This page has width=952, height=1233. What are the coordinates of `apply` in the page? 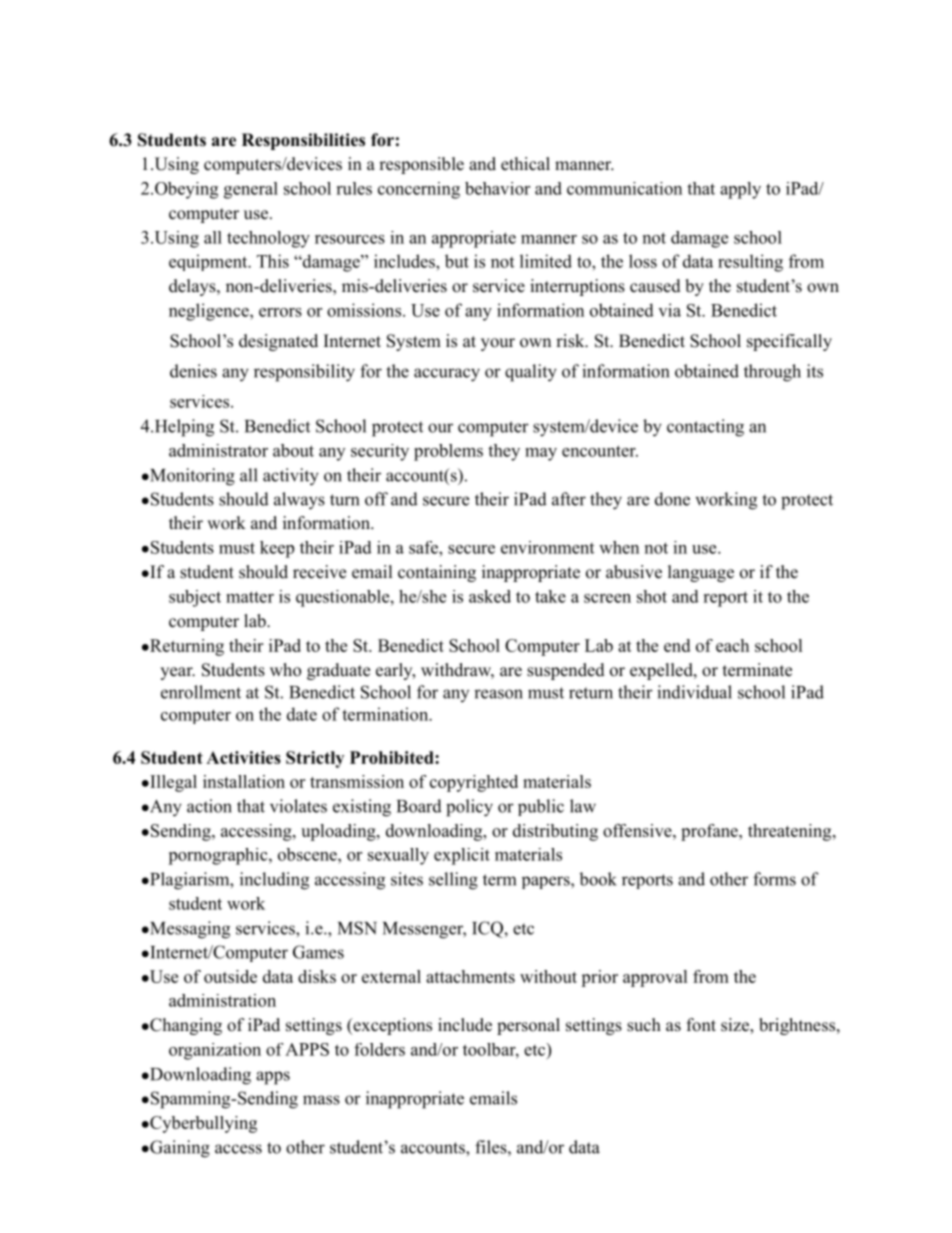 It's located at (740, 190).
